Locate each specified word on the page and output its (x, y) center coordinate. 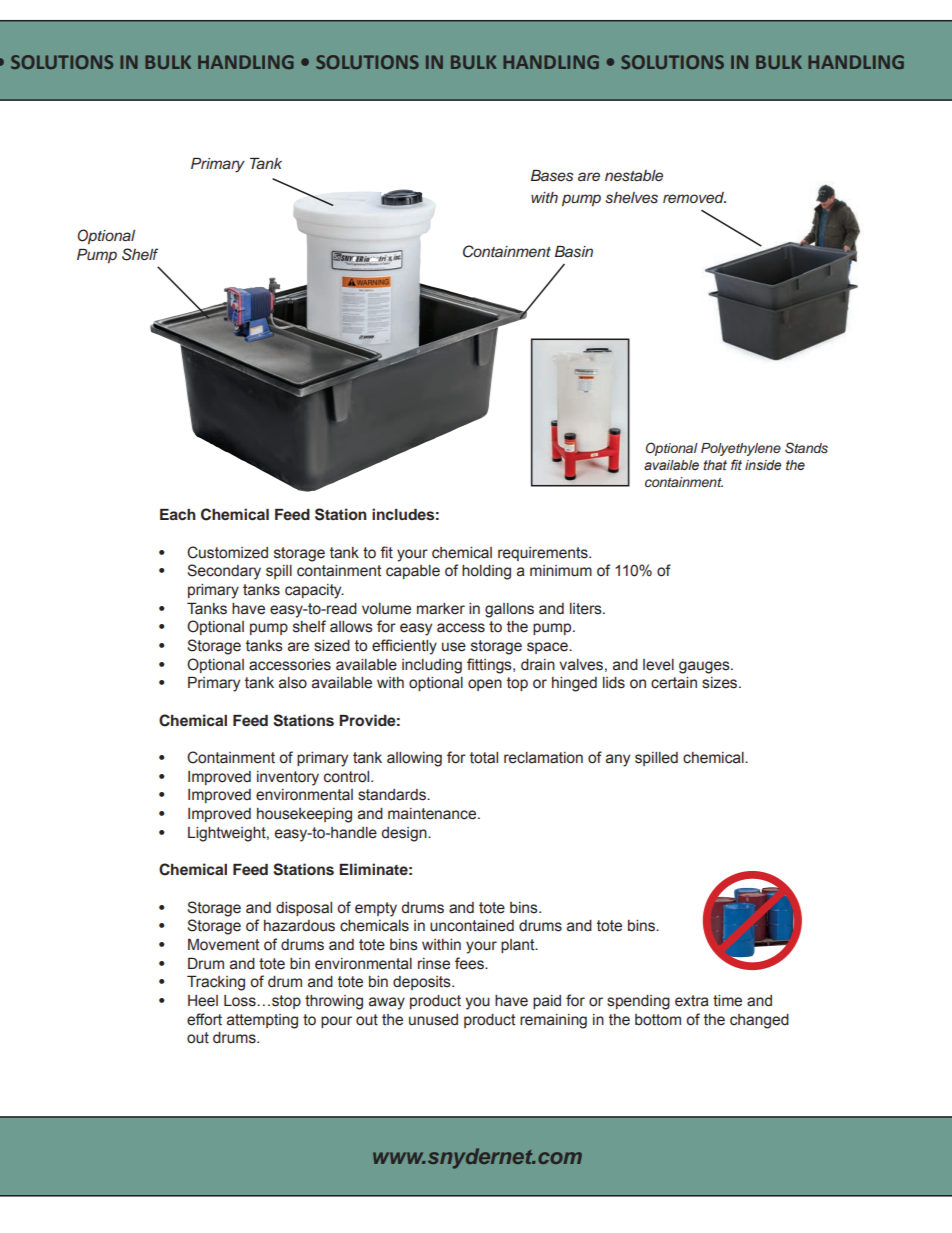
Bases (552, 176)
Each (178, 514)
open (485, 685)
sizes (721, 683)
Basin (574, 252)
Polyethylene (741, 449)
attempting (262, 1021)
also (293, 683)
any (618, 760)
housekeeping (304, 815)
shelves (631, 198)
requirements (544, 554)
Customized (227, 552)
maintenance (433, 814)
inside (763, 465)
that (715, 465)
